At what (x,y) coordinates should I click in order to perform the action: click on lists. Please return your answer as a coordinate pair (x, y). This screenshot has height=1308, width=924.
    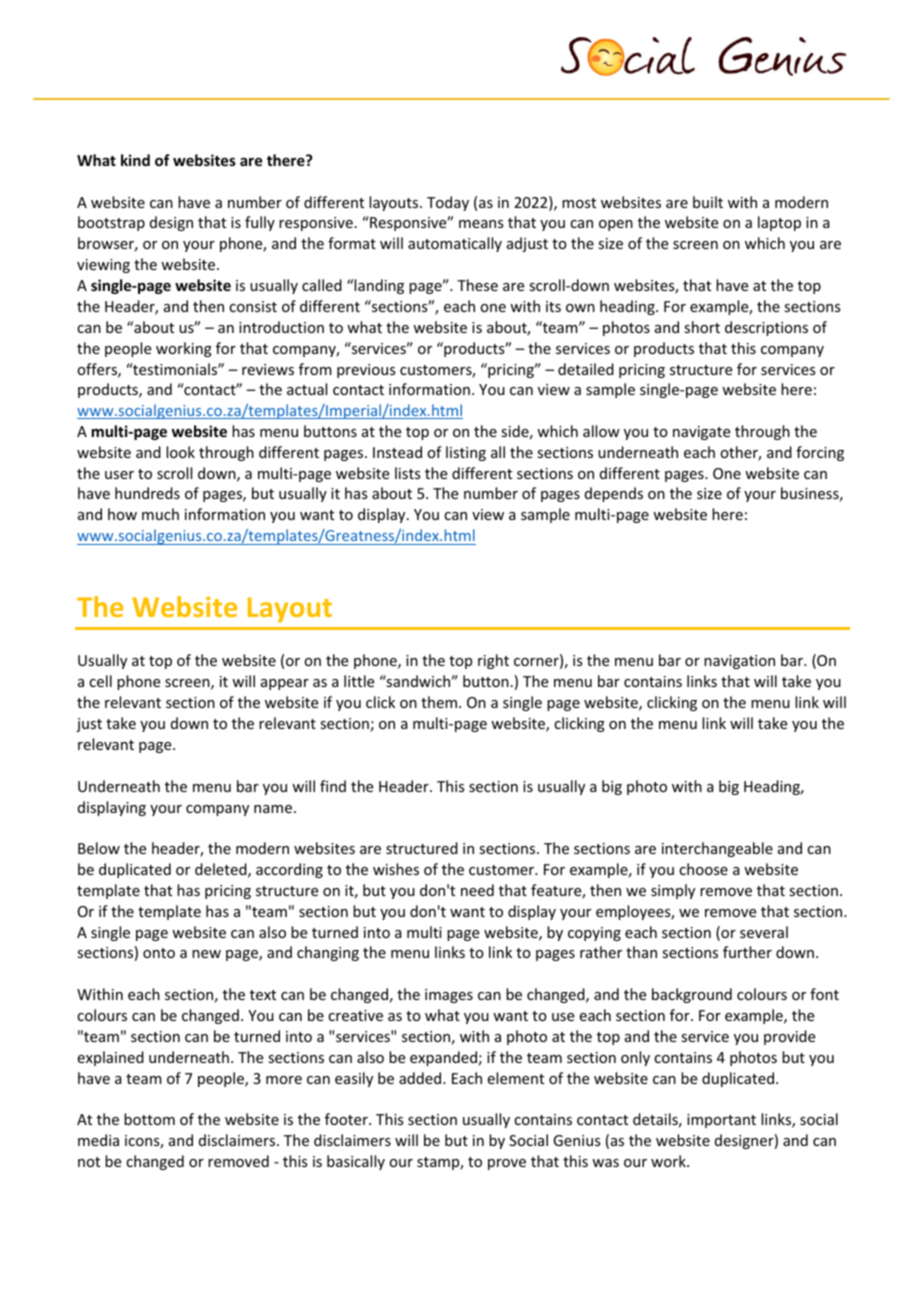
    Looking at the image, I should click on (407, 473).
